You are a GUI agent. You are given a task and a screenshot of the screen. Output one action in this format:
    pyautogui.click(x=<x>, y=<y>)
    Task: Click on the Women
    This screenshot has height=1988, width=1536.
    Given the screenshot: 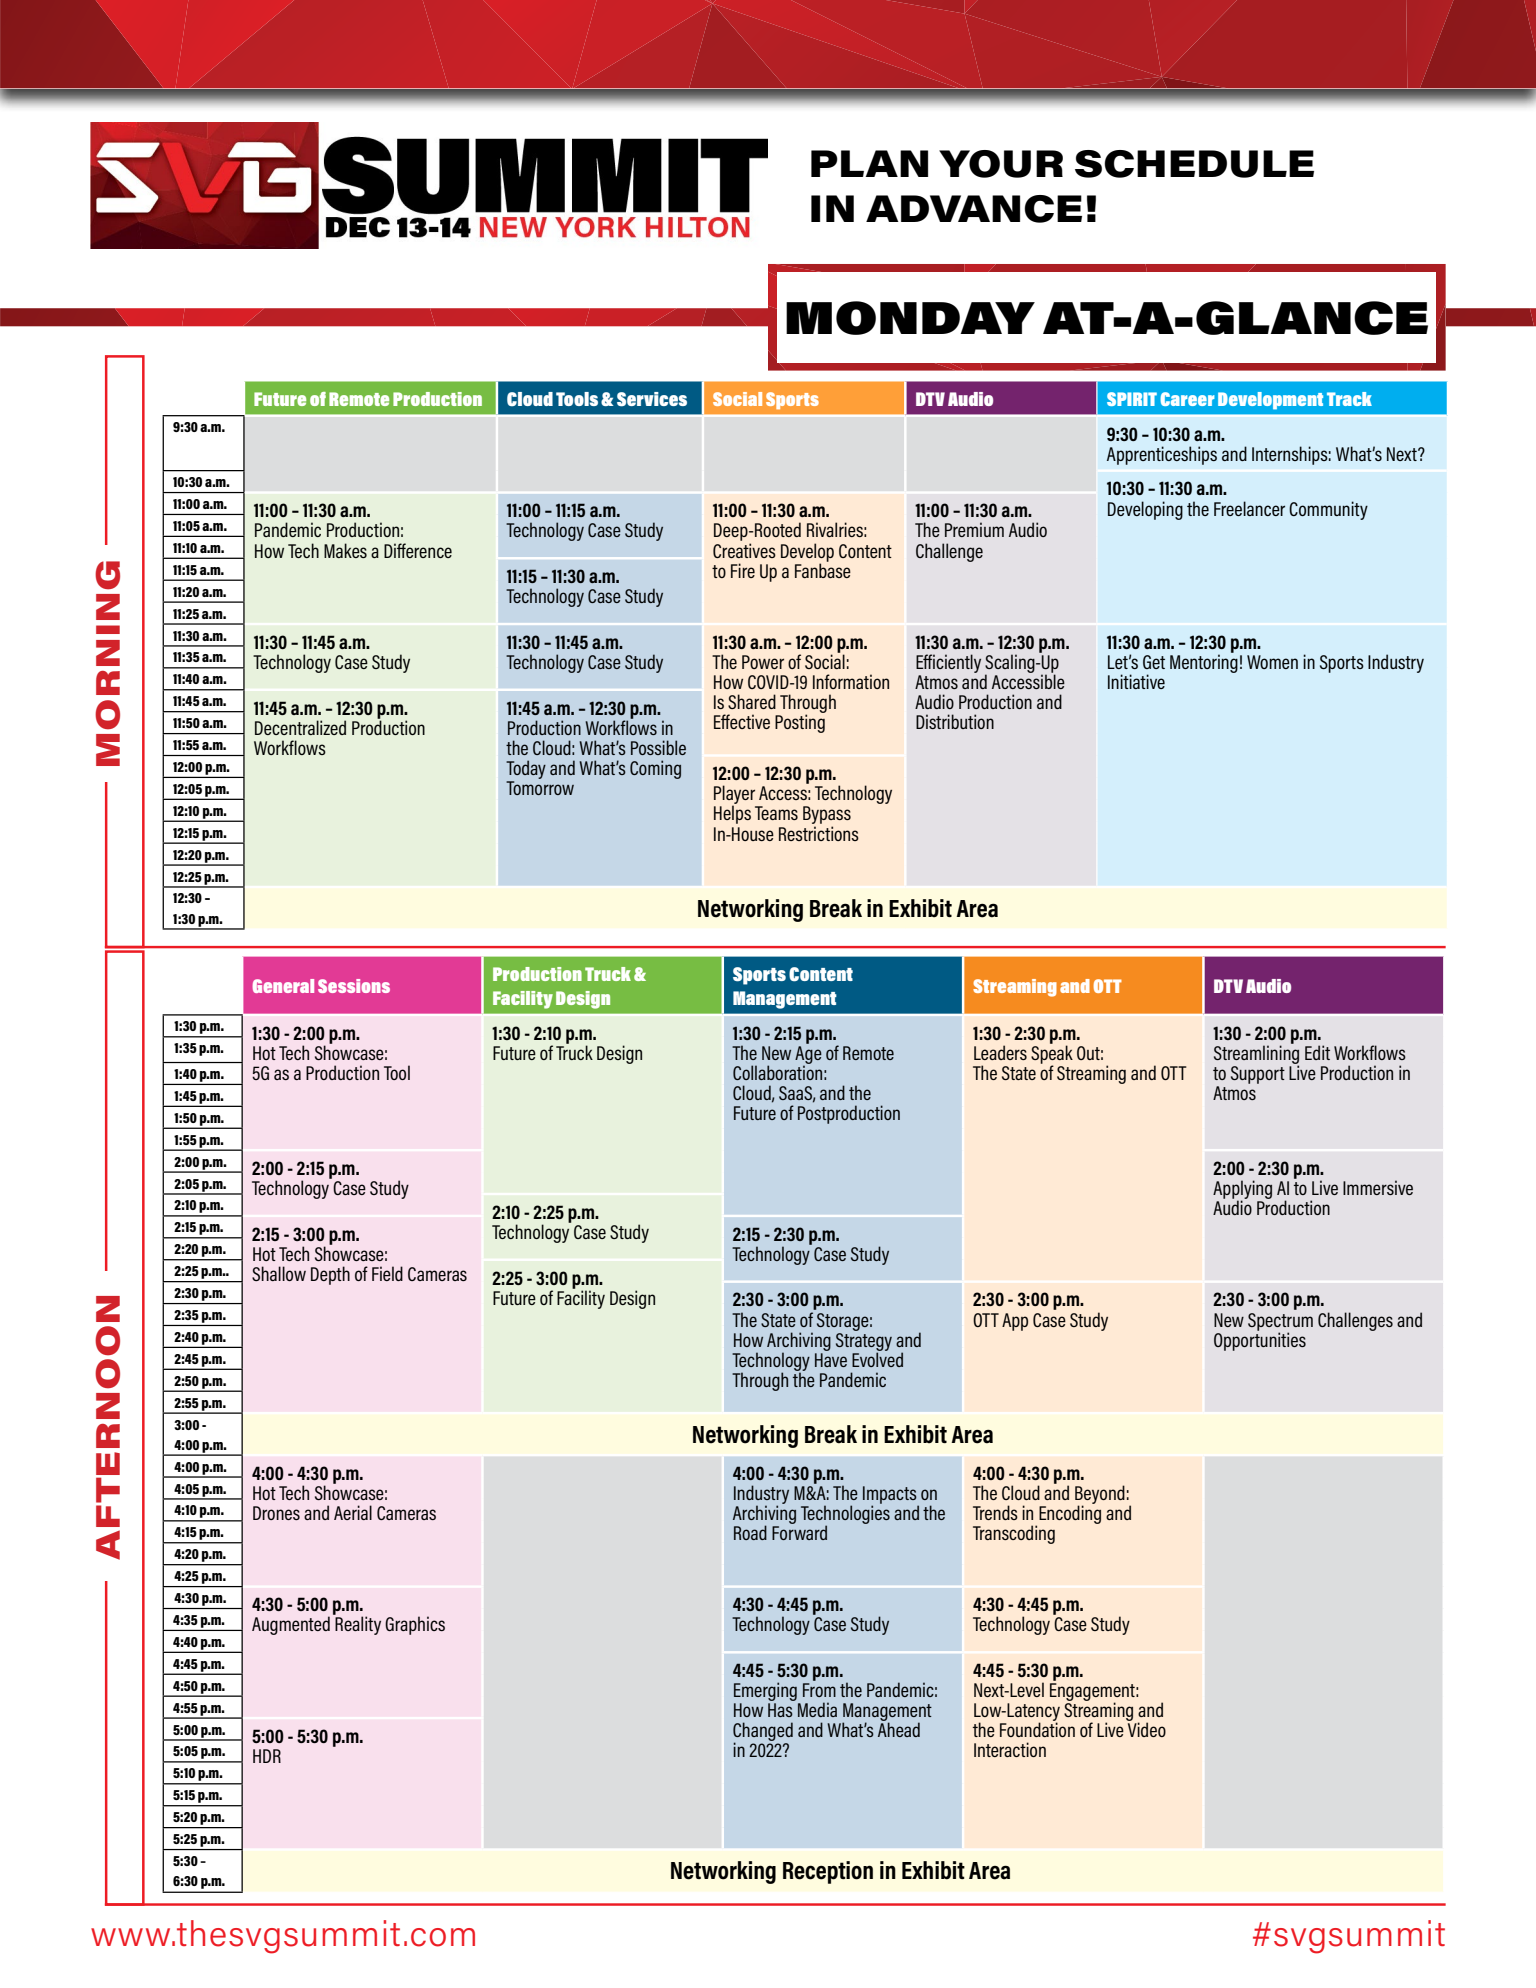 What is the action you would take?
    pyautogui.click(x=1272, y=662)
